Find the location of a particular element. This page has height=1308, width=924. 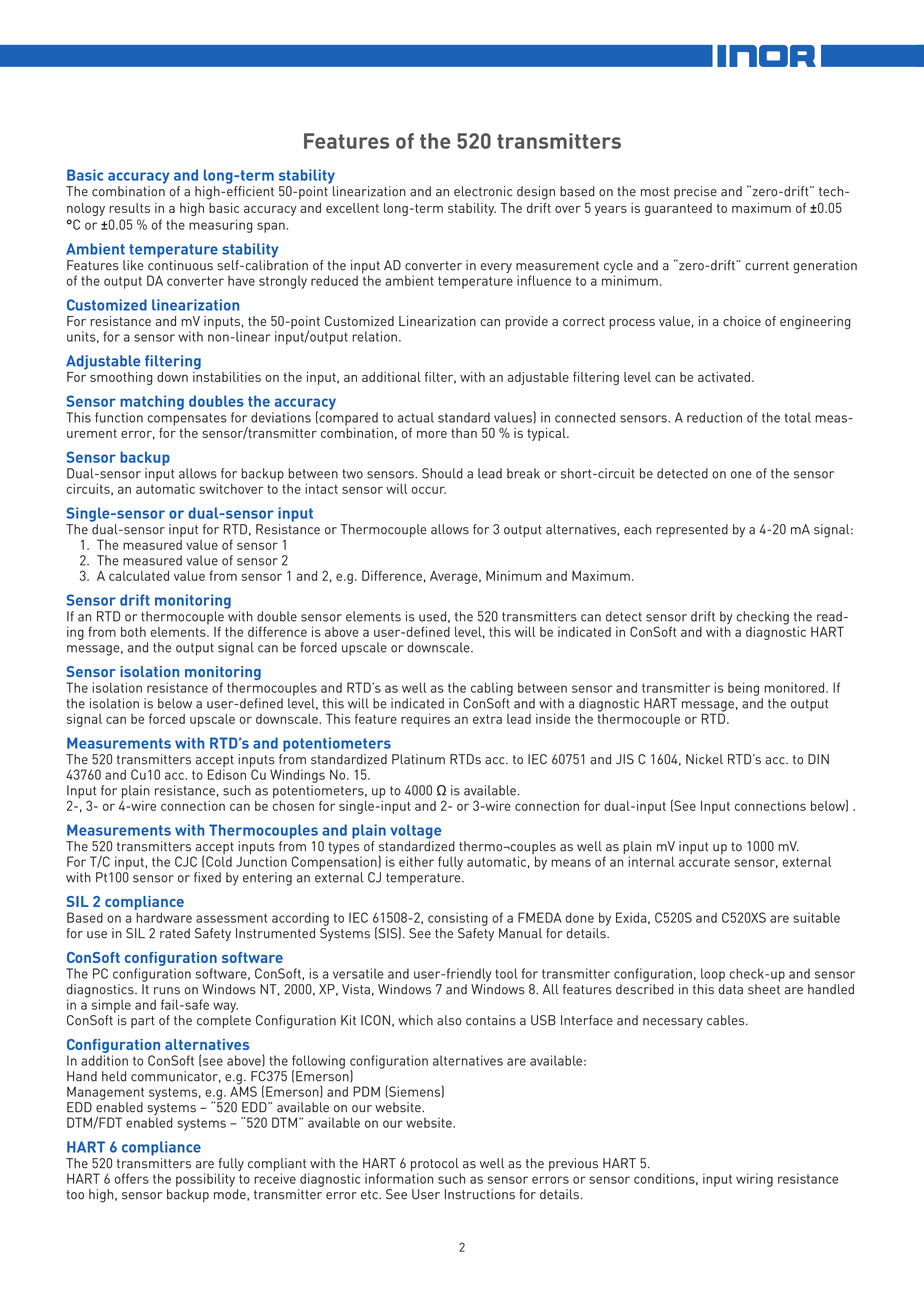

wiring is located at coordinates (754, 1180).
